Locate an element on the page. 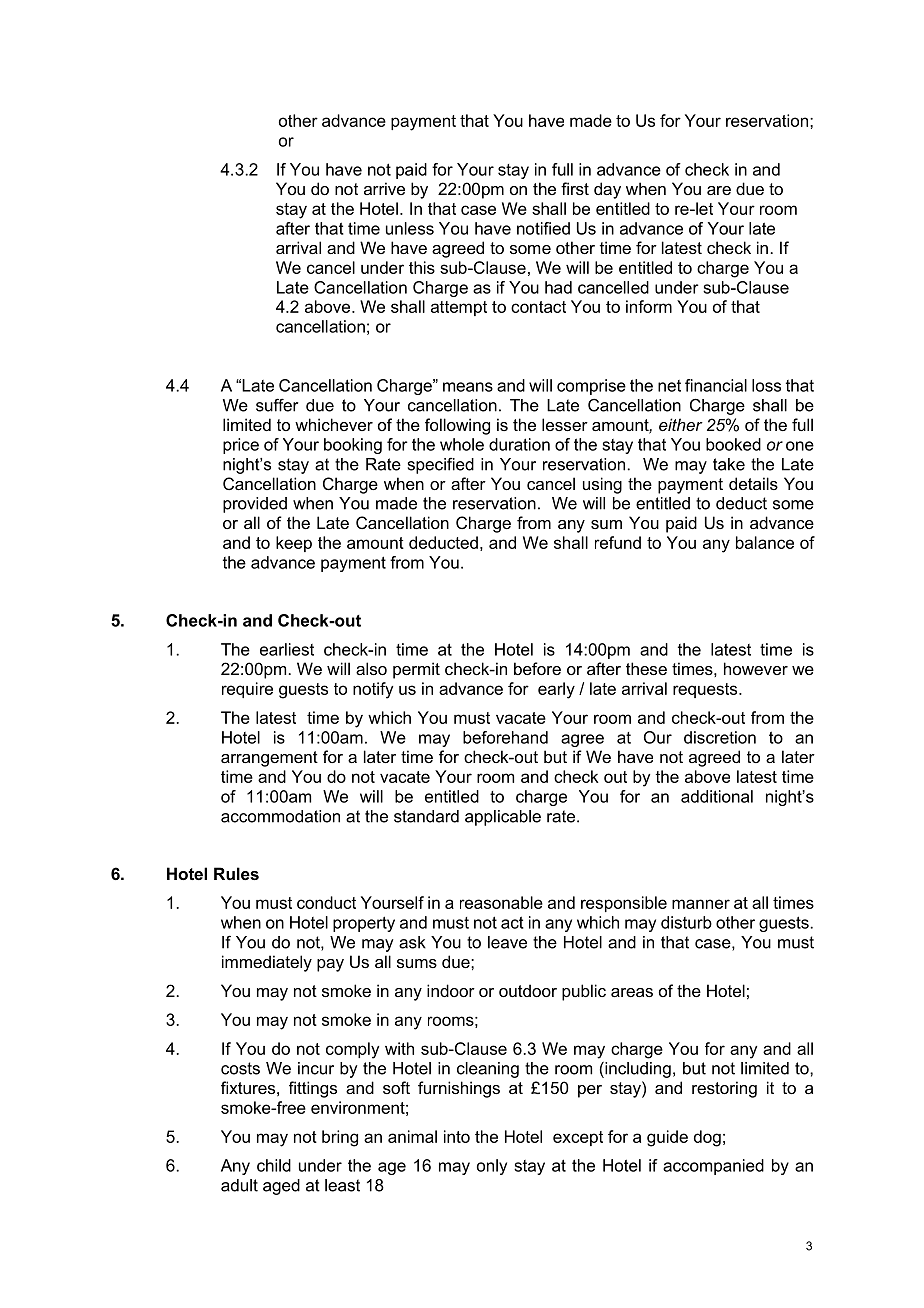 This page has width=924, height=1308. arrive is located at coordinates (384, 188).
